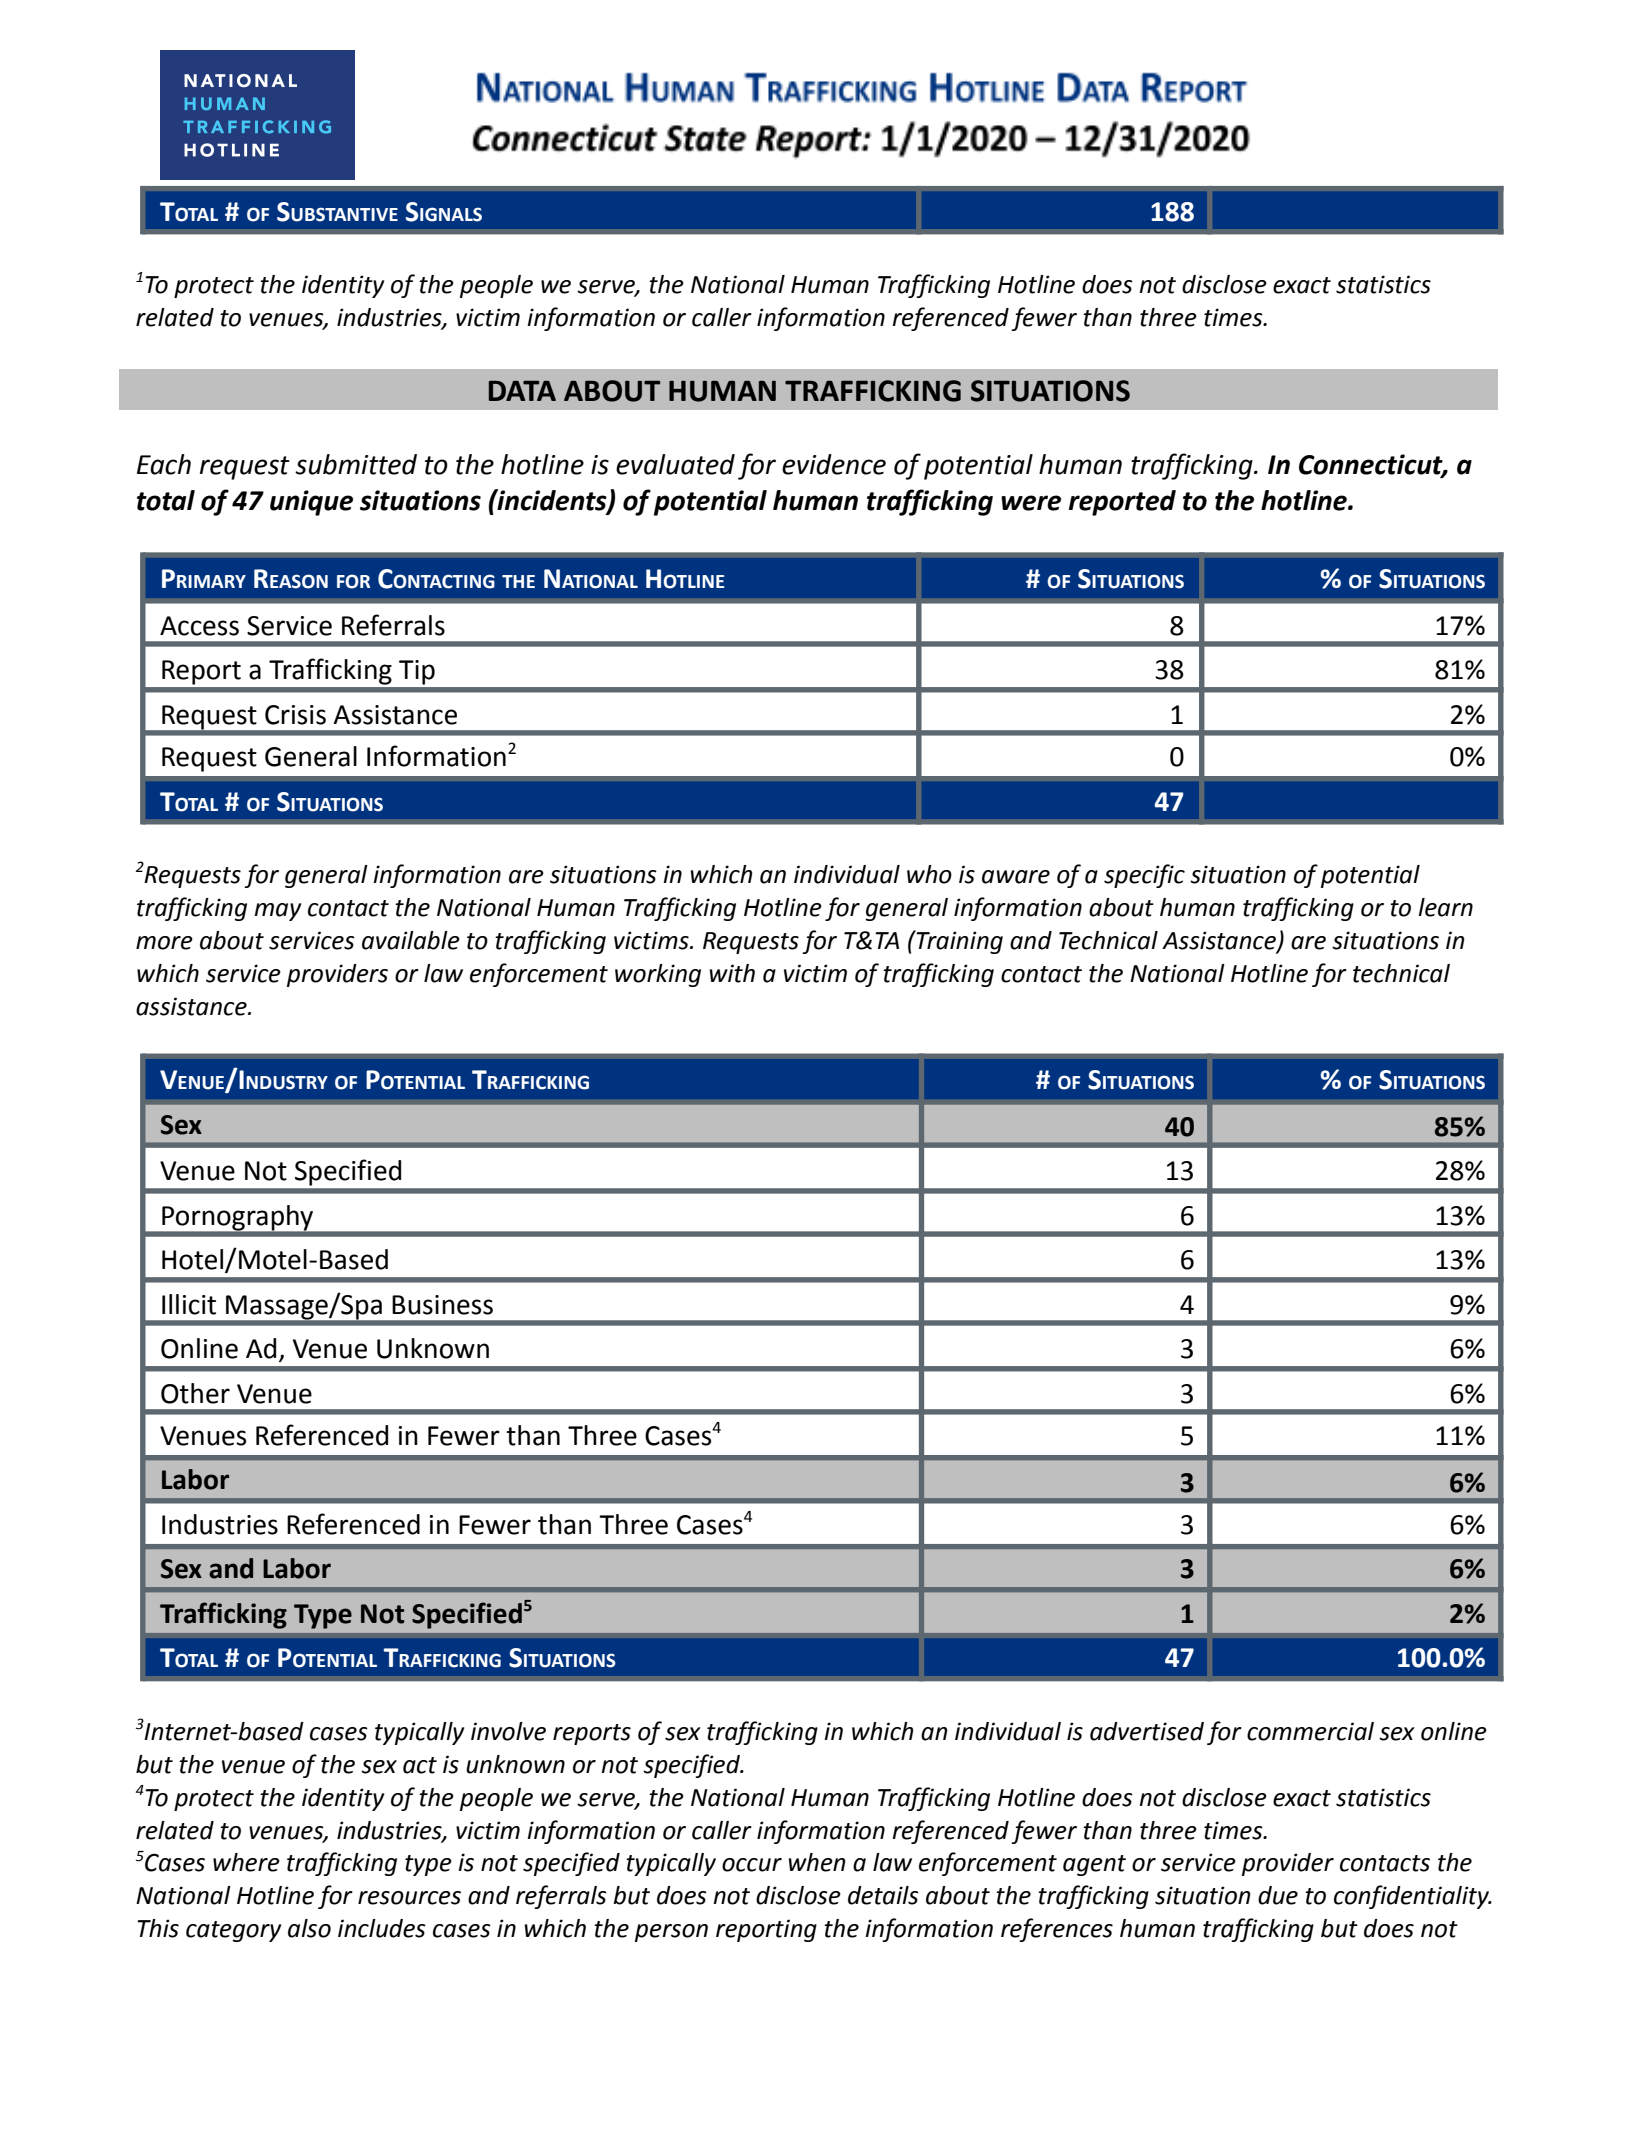  I want to click on evidence, so click(834, 464).
